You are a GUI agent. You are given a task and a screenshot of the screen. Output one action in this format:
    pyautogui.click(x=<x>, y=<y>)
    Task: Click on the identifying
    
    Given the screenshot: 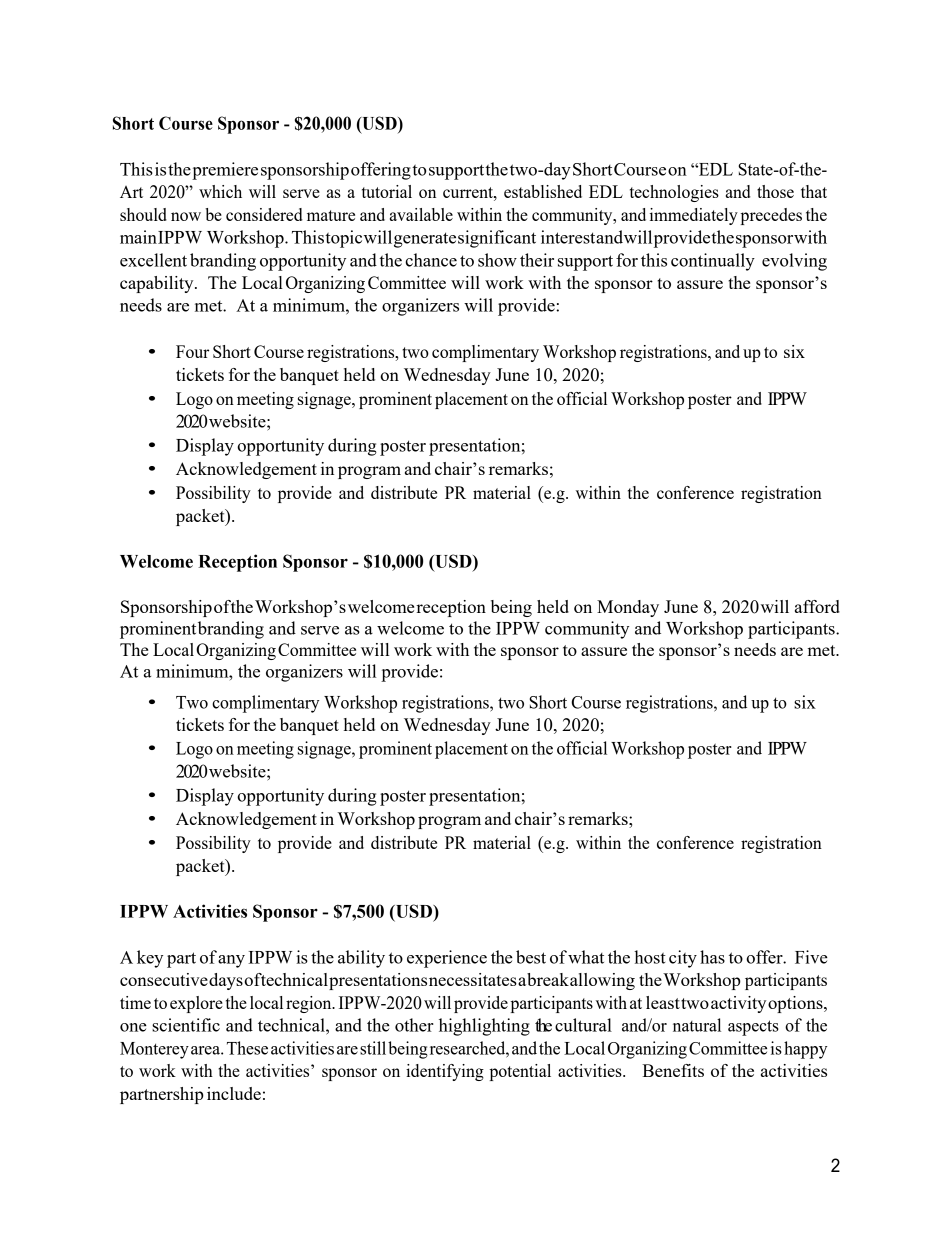 What is the action you would take?
    pyautogui.click(x=445, y=1072)
